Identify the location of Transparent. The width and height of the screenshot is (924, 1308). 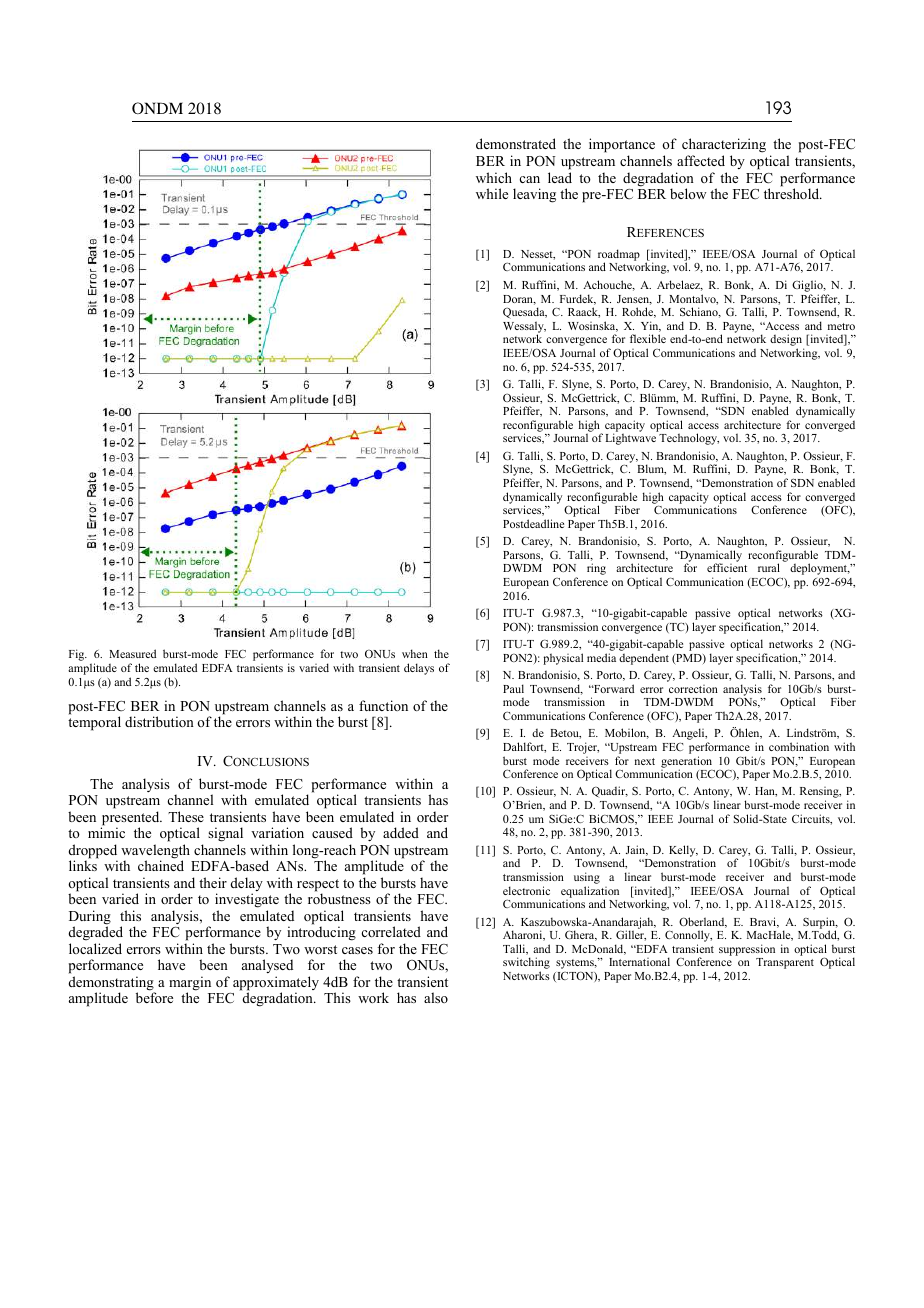
(785, 963).
